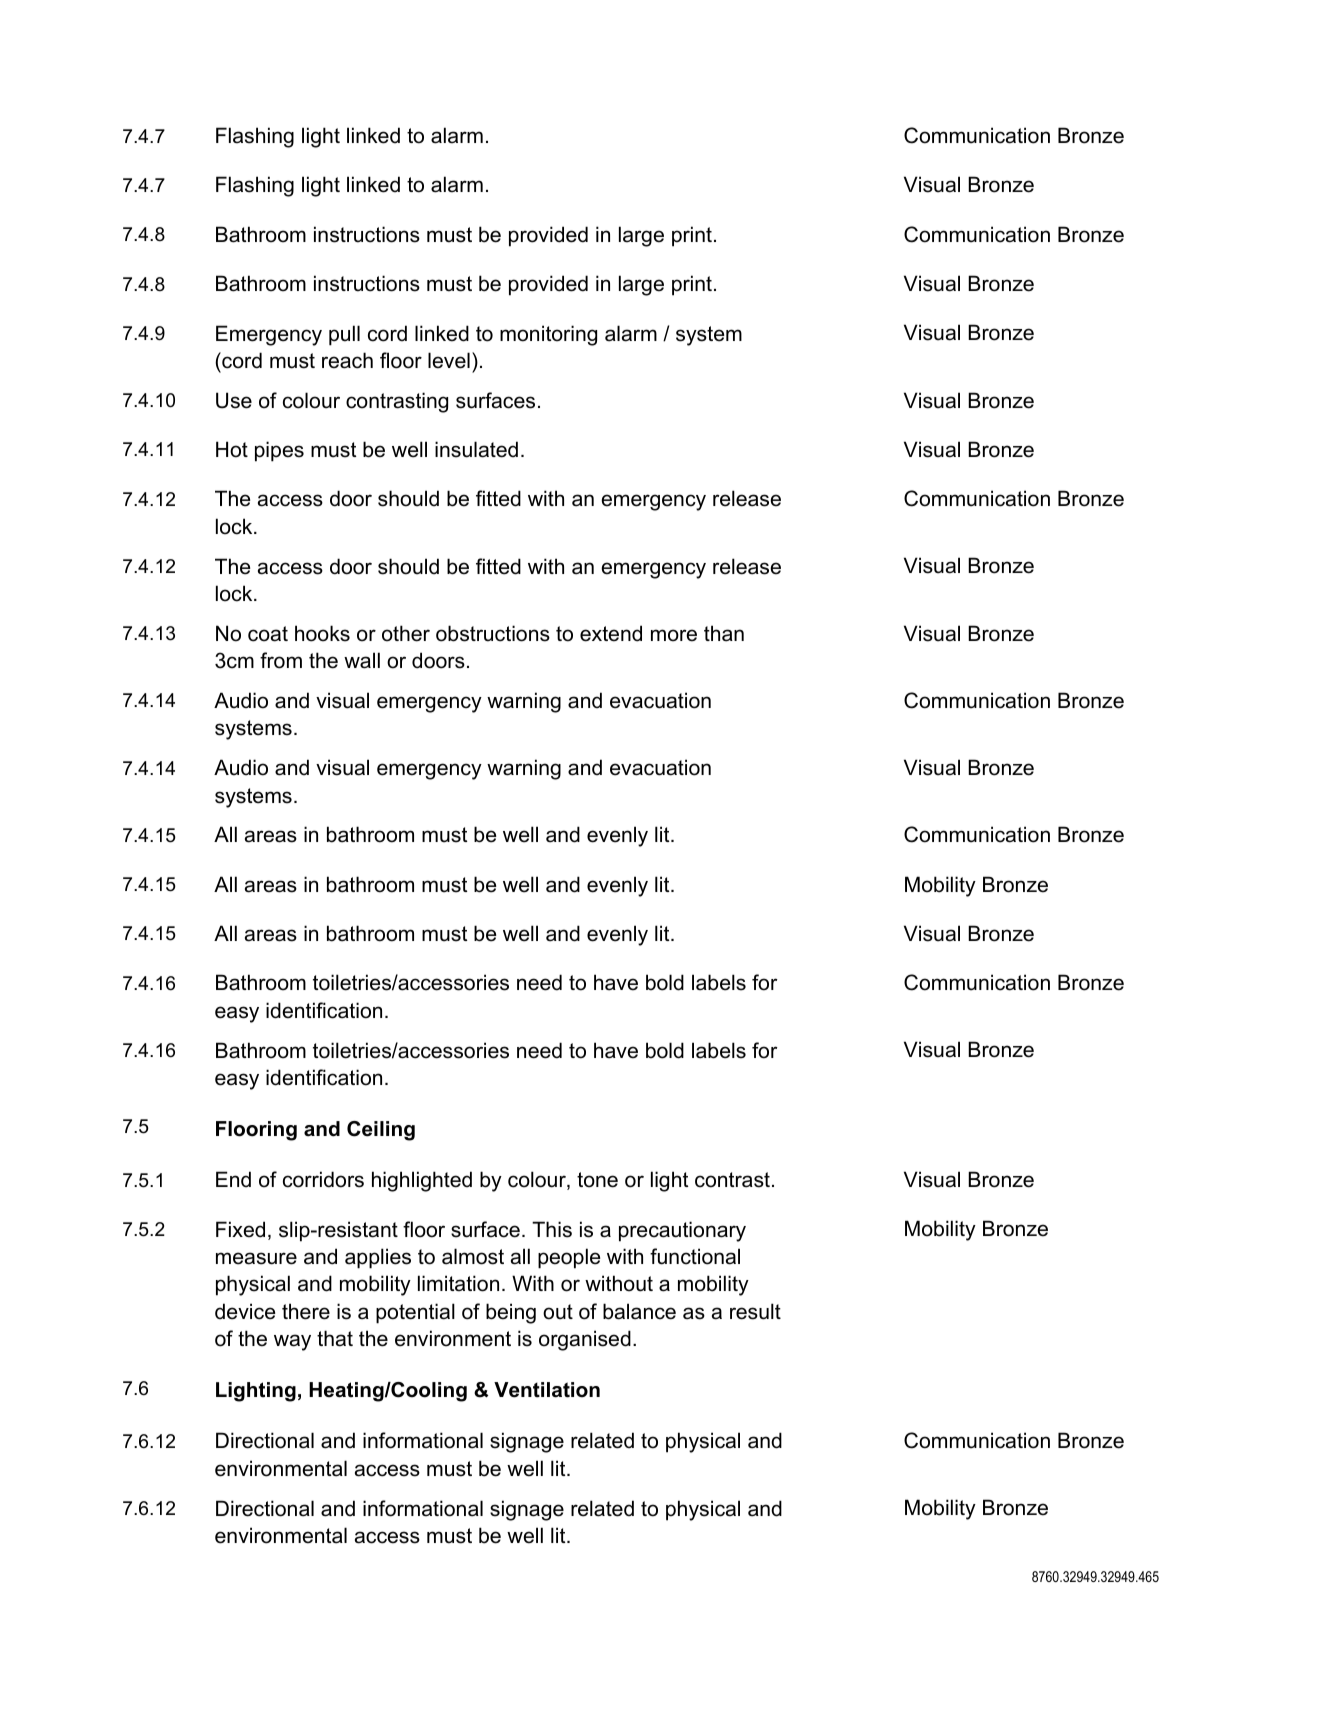  Describe the element at coordinates (548, 335) in the screenshot. I see `monitoring` at that location.
